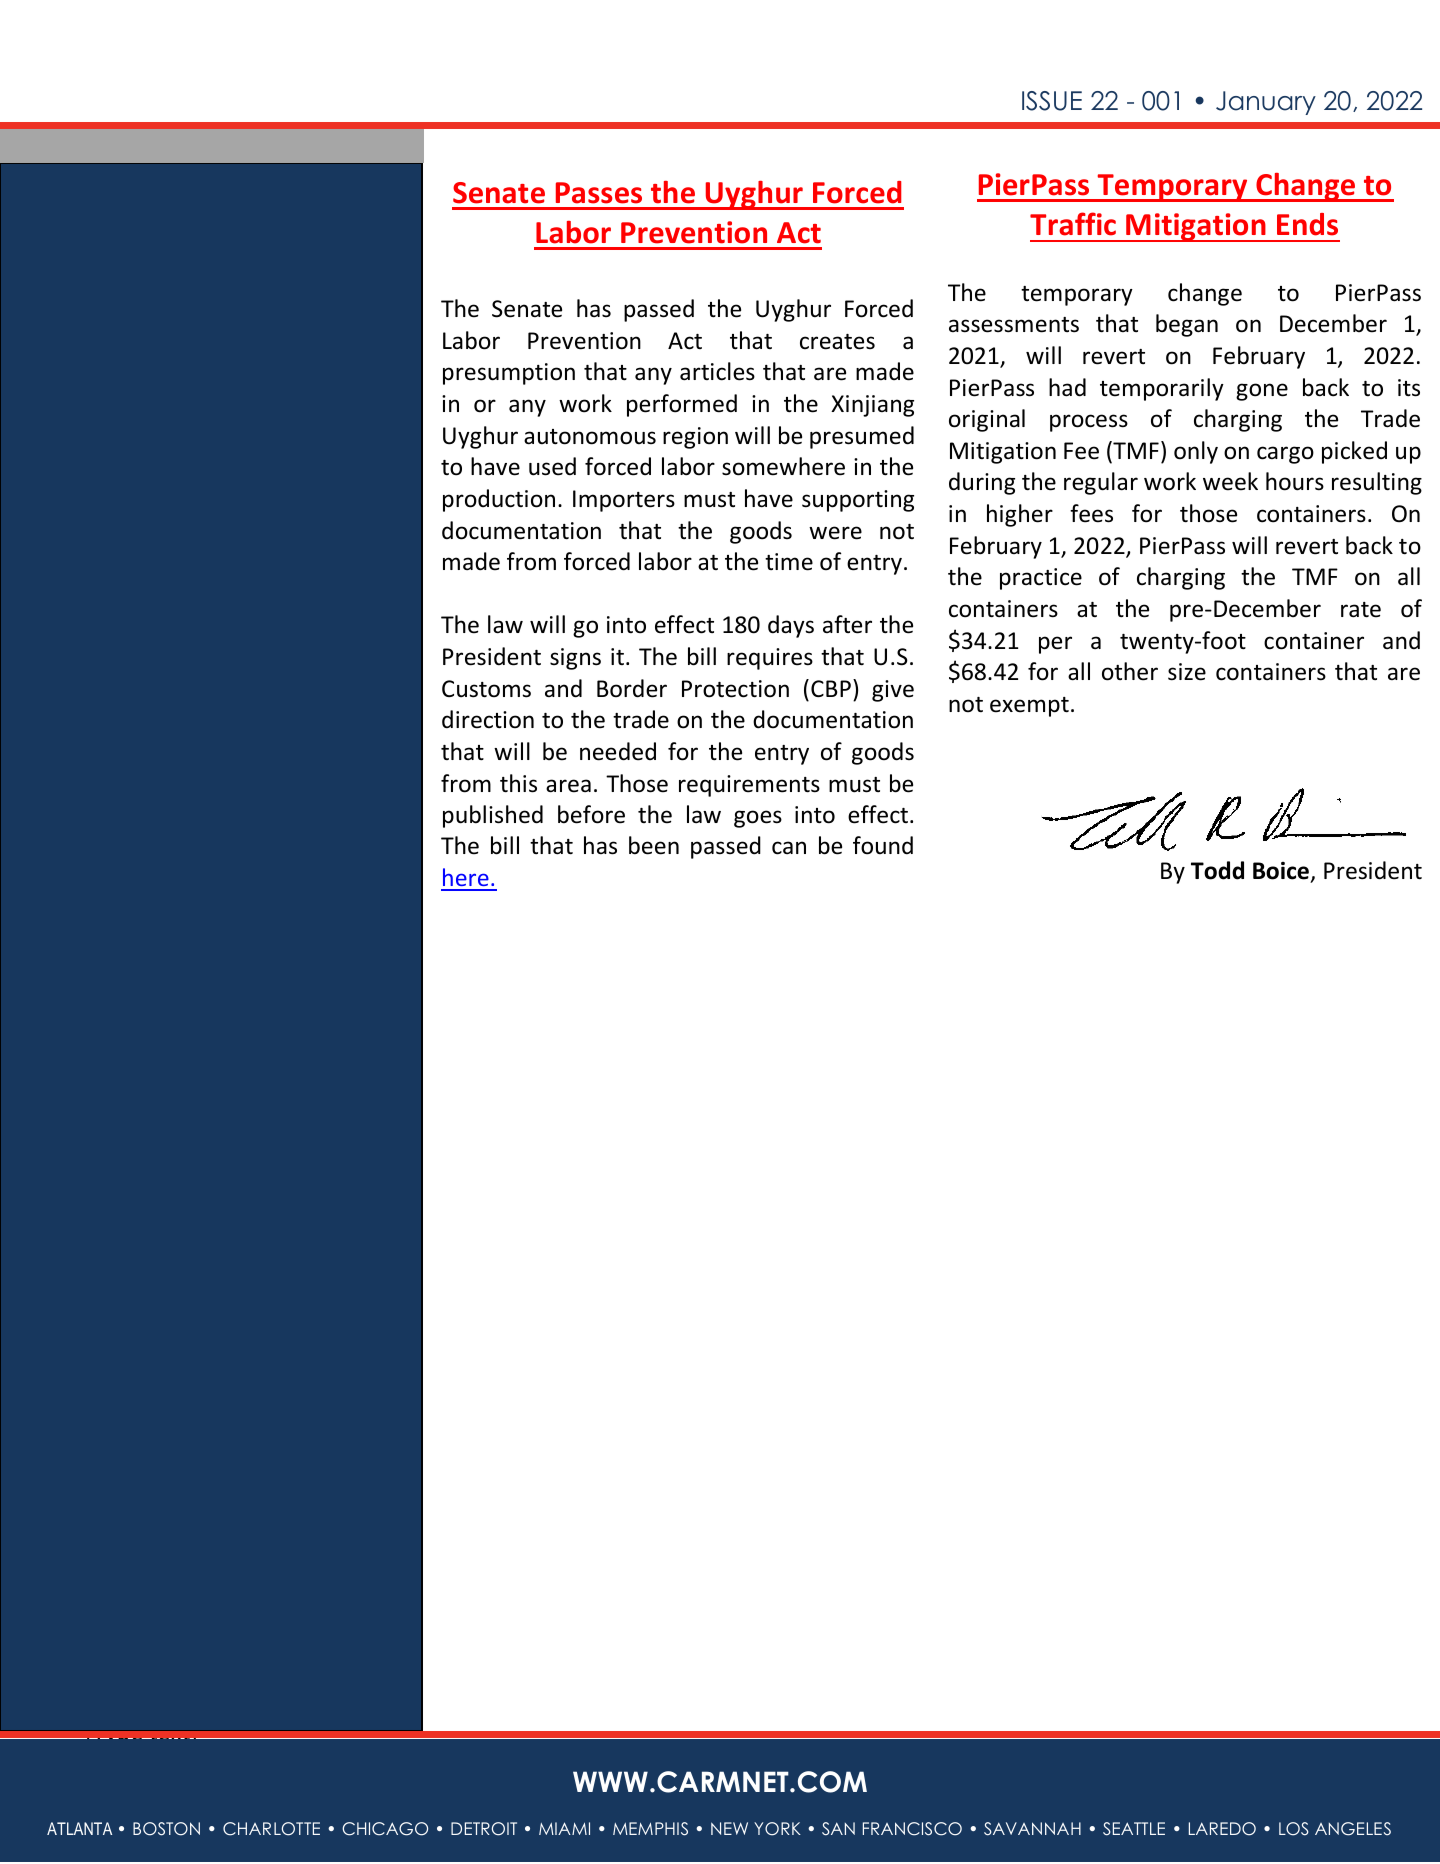 This document has width=1440, height=1864. What do you see at coordinates (735, 689) in the document?
I see `Protection` at bounding box center [735, 689].
